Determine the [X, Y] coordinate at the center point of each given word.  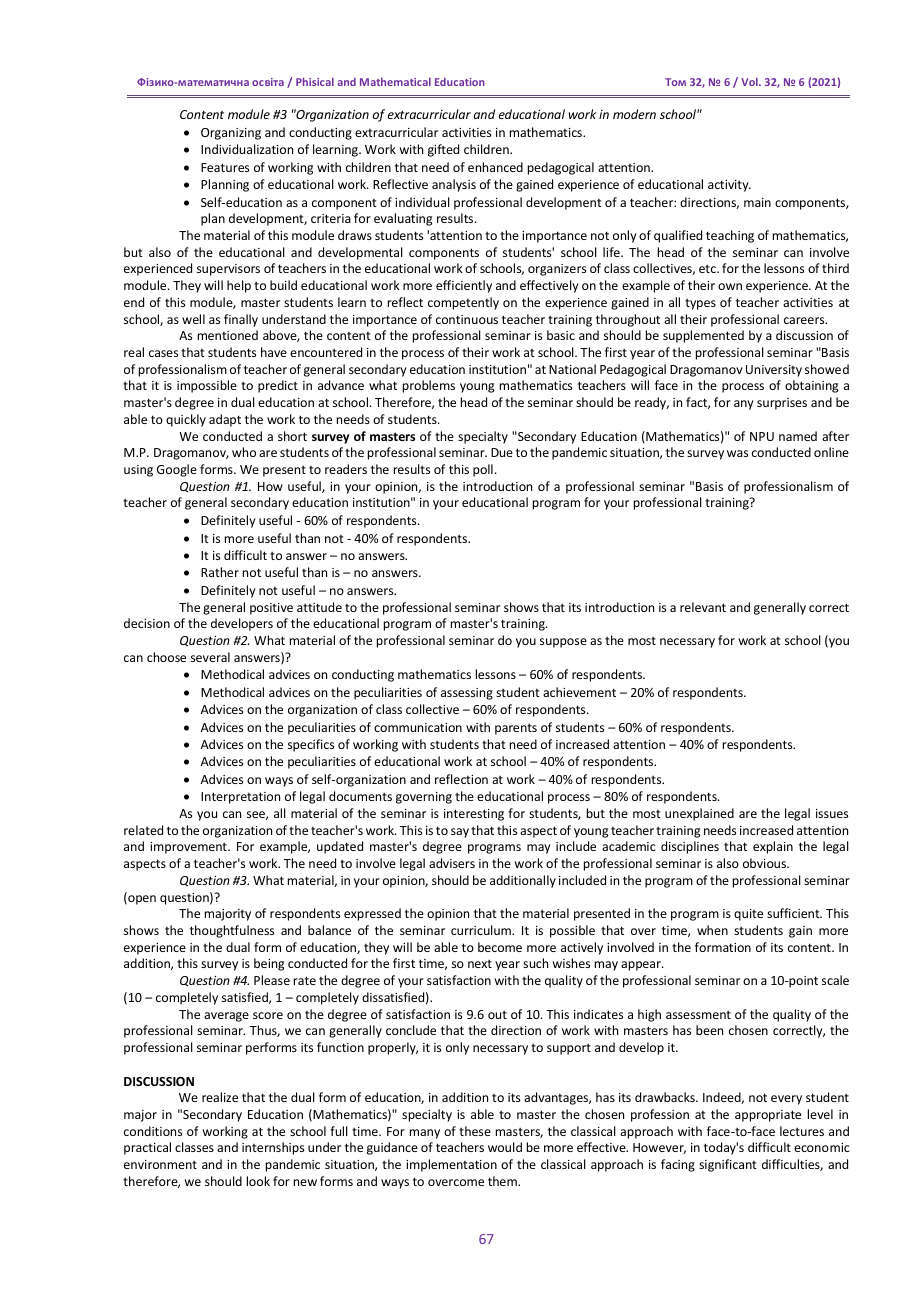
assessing [467, 694]
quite [748, 915]
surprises [782, 404]
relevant [703, 607]
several [210, 657]
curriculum [482, 930]
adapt [225, 420]
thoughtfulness [232, 931]
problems [429, 386]
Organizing [231, 134]
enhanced [495, 167]
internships [273, 1148]
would [505, 1147]
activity [729, 186]
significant [728, 1165]
